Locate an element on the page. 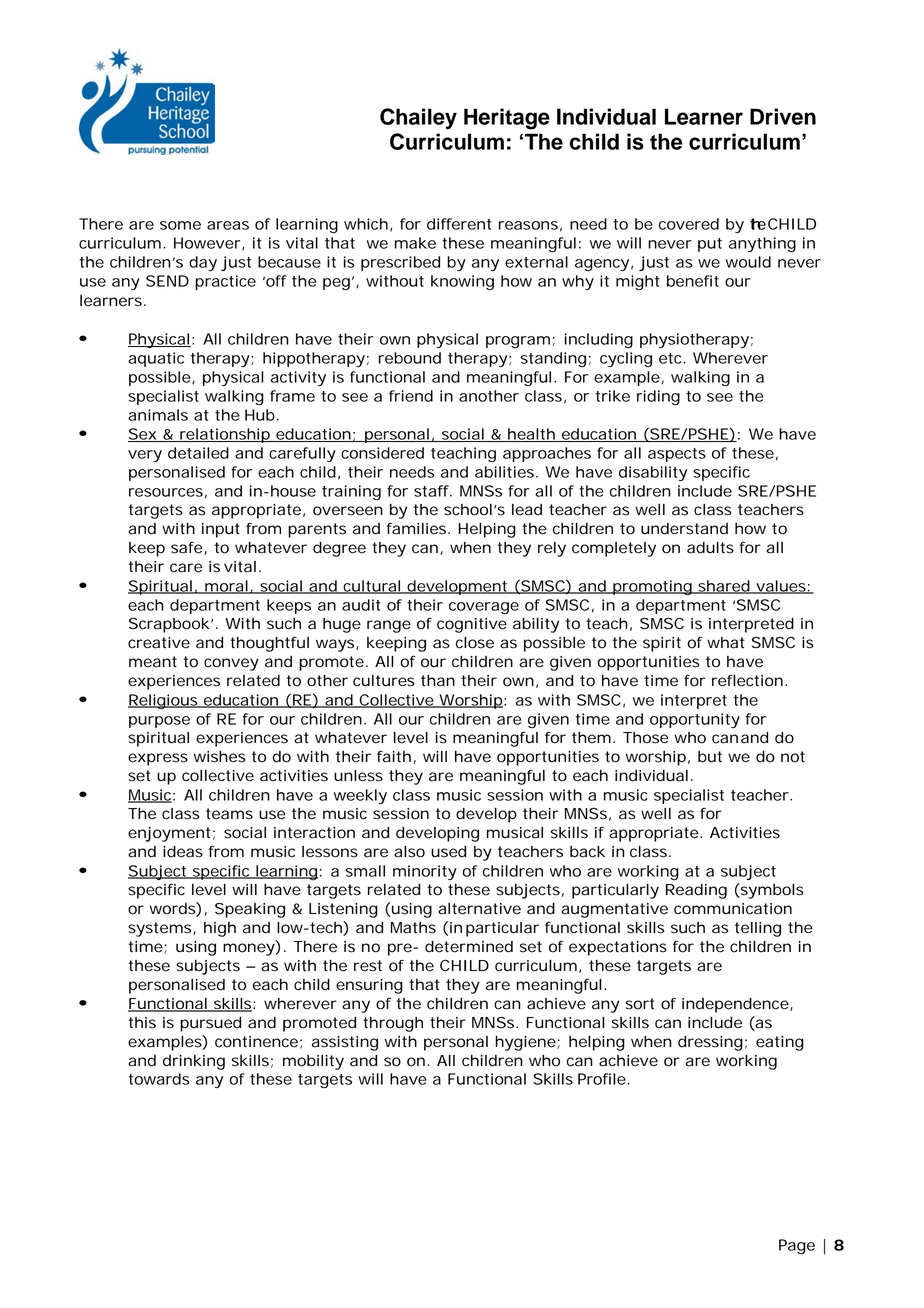  Heritage is located at coordinates (507, 119).
